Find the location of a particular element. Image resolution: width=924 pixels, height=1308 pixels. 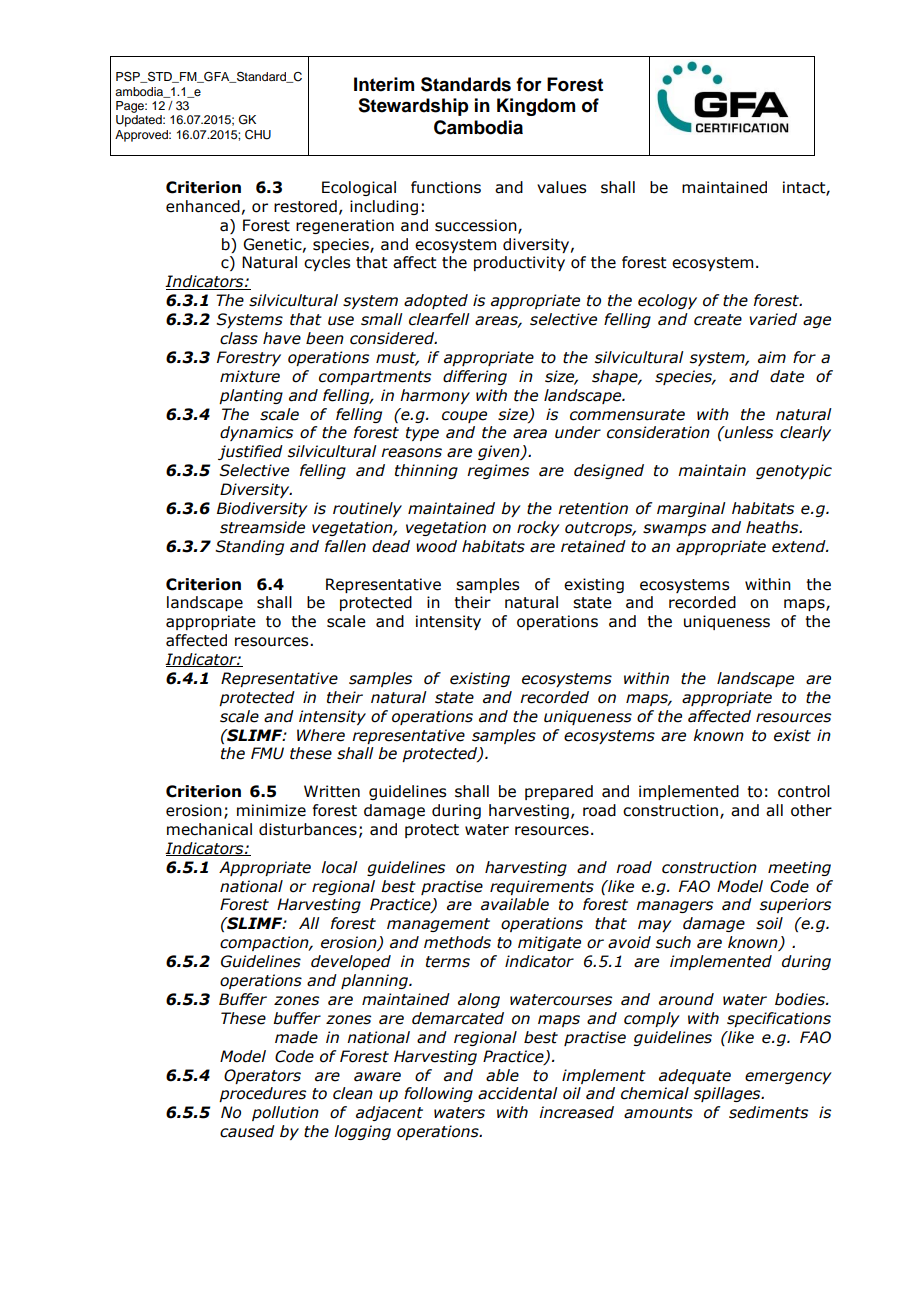

CHU is located at coordinates (258, 135).
